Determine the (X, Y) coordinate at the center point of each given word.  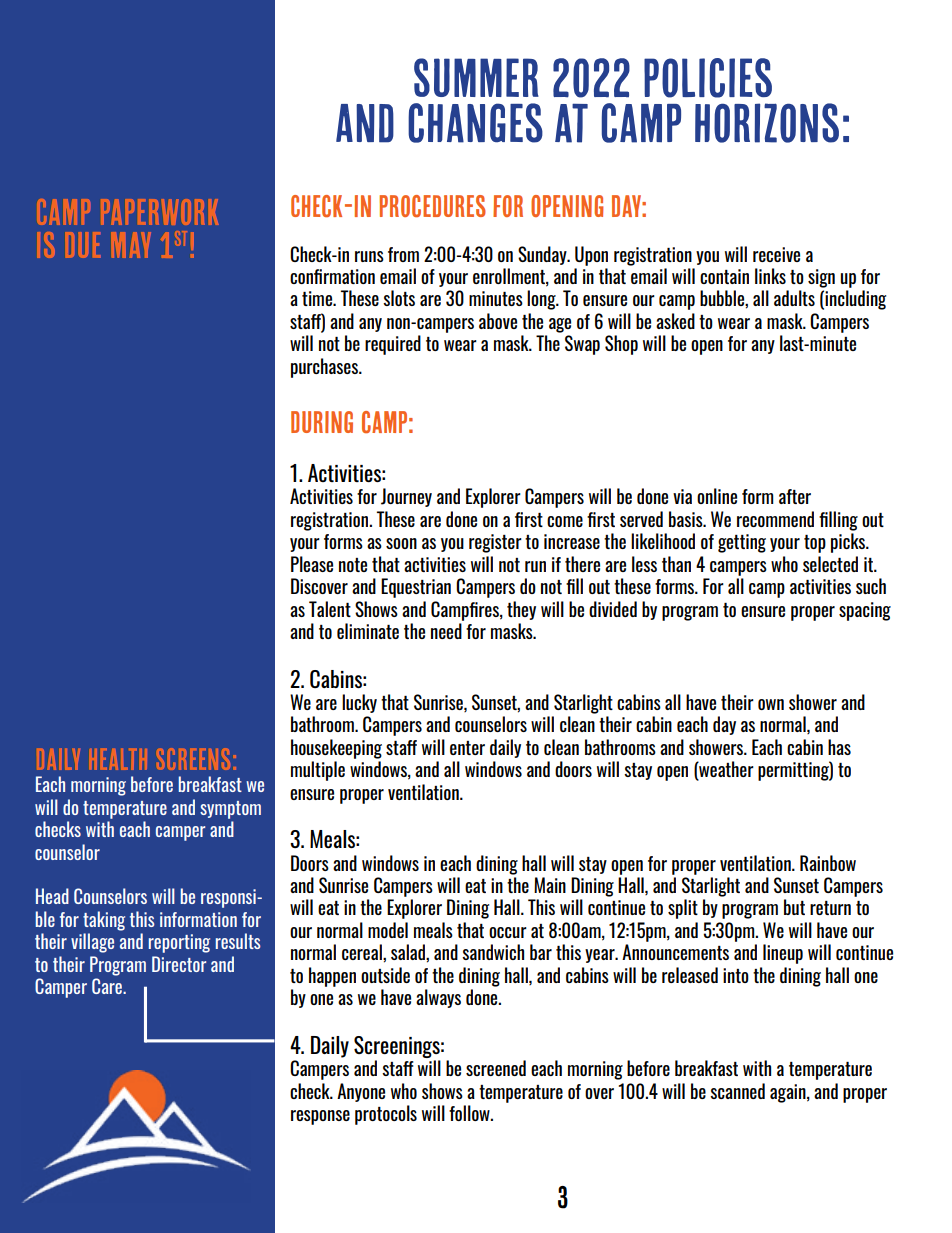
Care (108, 986)
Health (119, 759)
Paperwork (161, 212)
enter (467, 748)
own (771, 704)
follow (470, 1113)
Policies (708, 78)
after (795, 496)
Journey (406, 497)
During (322, 422)
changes (475, 123)
